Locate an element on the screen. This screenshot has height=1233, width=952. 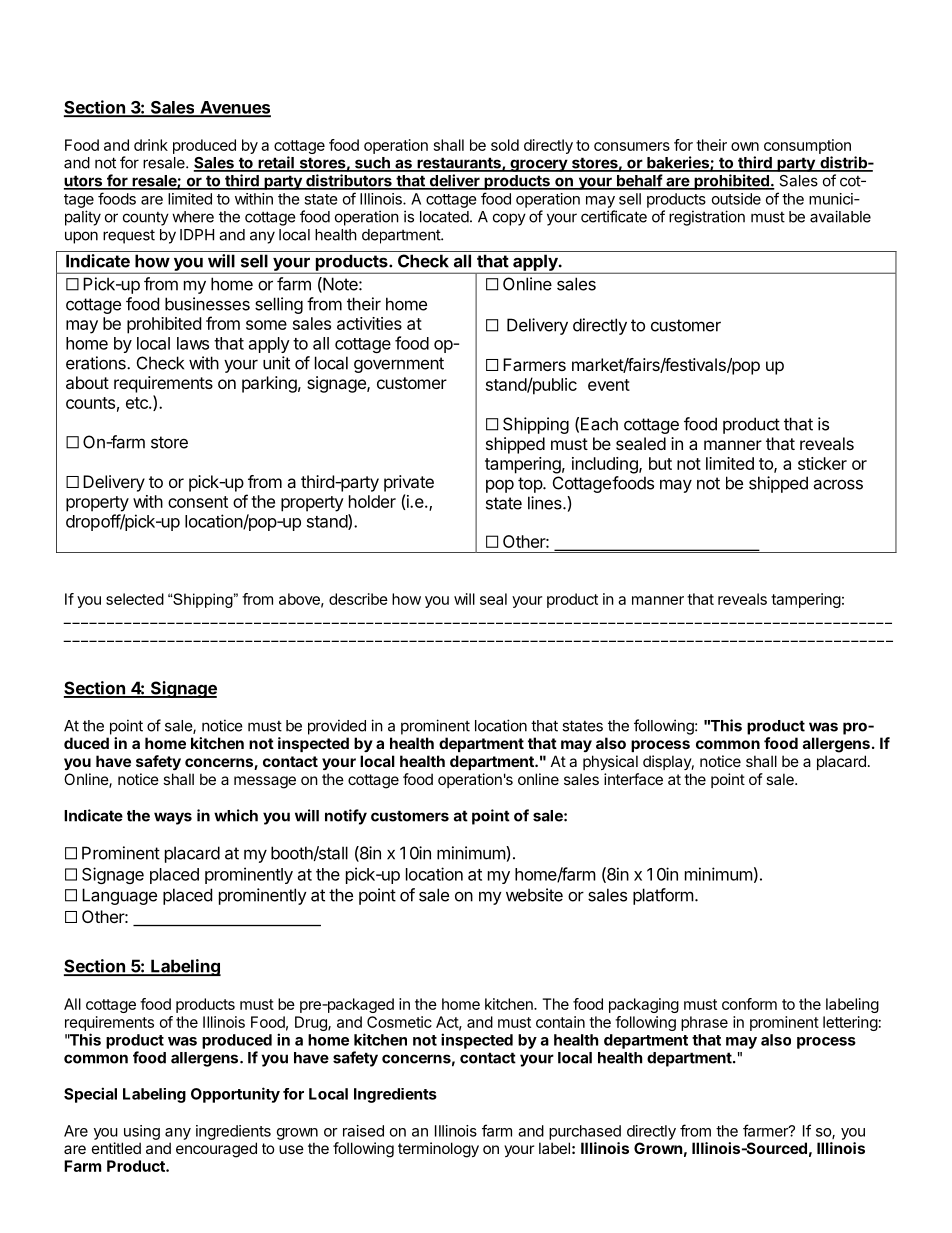
drink is located at coordinates (151, 145).
